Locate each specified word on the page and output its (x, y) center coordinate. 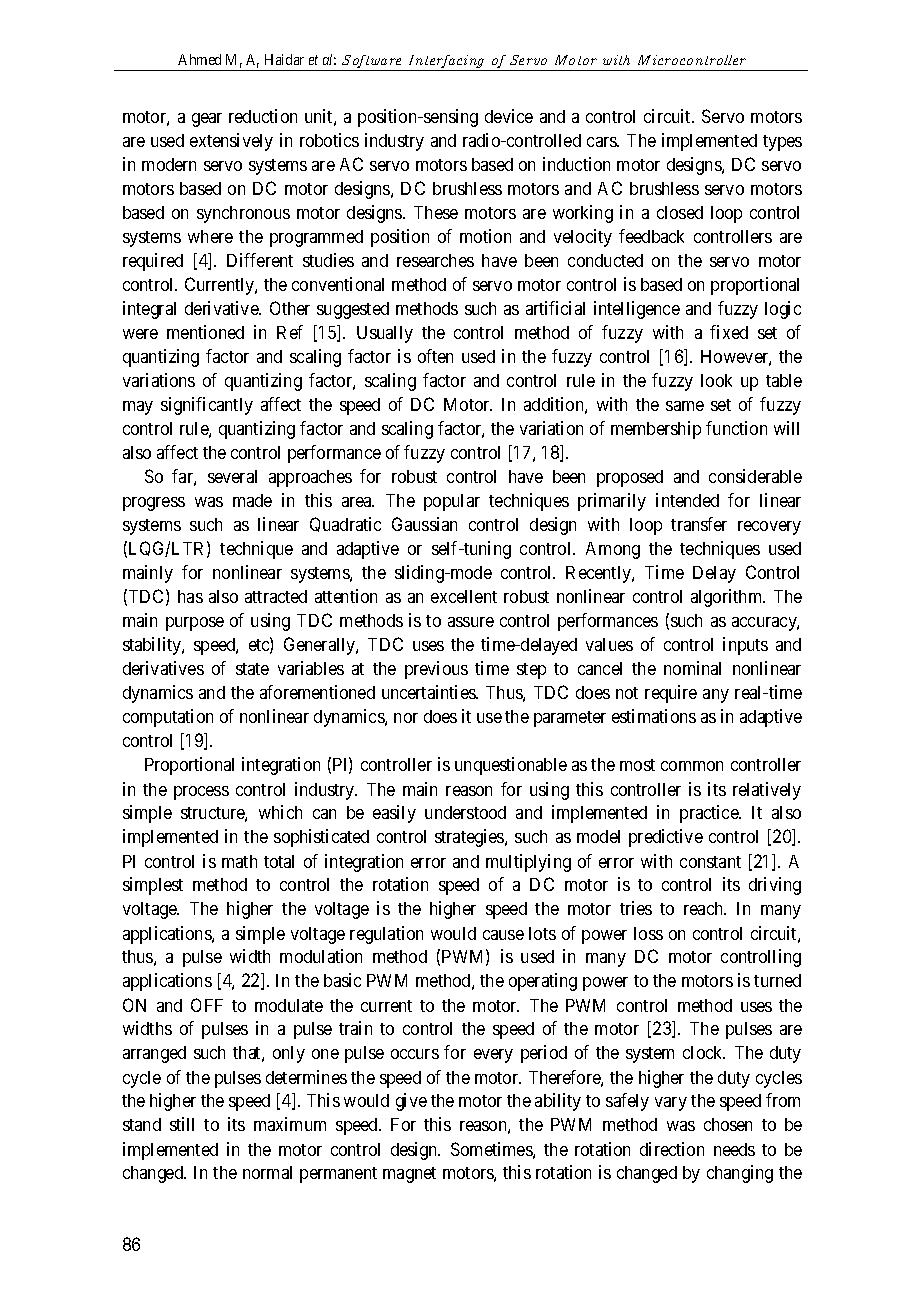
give (411, 1102)
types (782, 143)
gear (207, 120)
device (509, 116)
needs (734, 1149)
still (182, 1124)
